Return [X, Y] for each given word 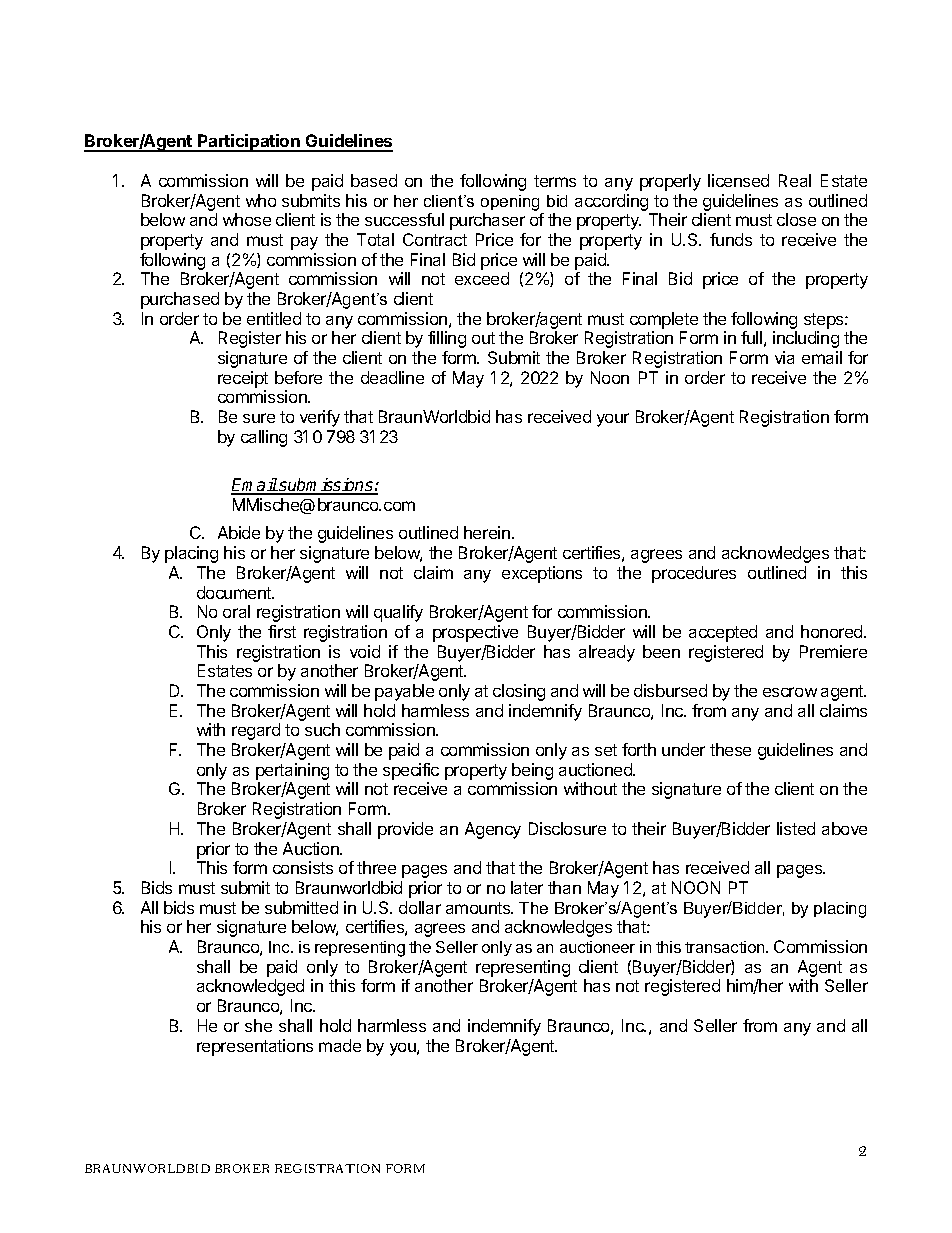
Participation [249, 143]
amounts [479, 908]
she [258, 1025]
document [235, 592]
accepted [723, 633]
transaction [726, 947]
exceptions [542, 574]
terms [555, 181]
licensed [738, 180]
